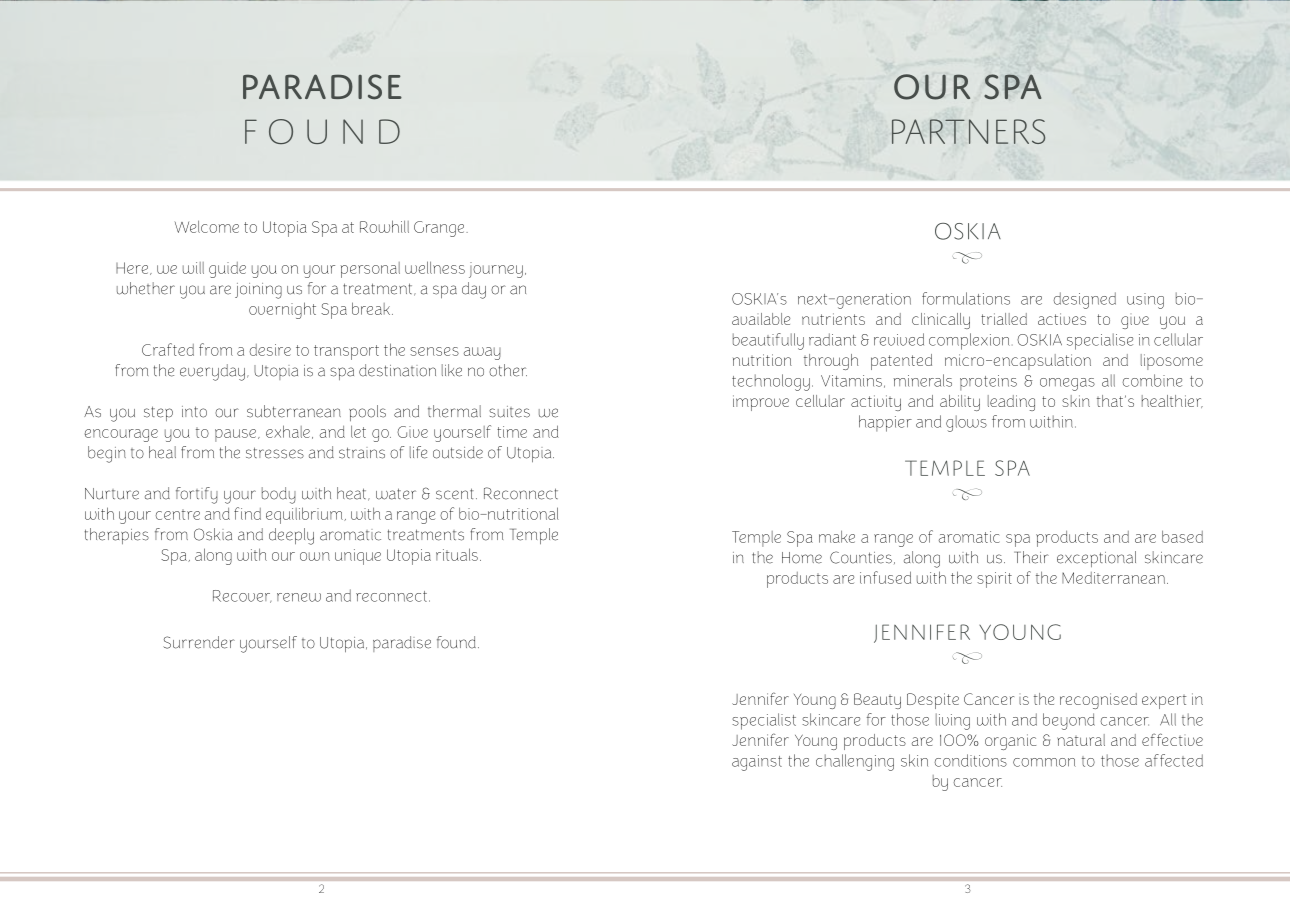 This page has width=1290, height=924. Describe the element at coordinates (966, 423) in the page. I see `glows` at that location.
